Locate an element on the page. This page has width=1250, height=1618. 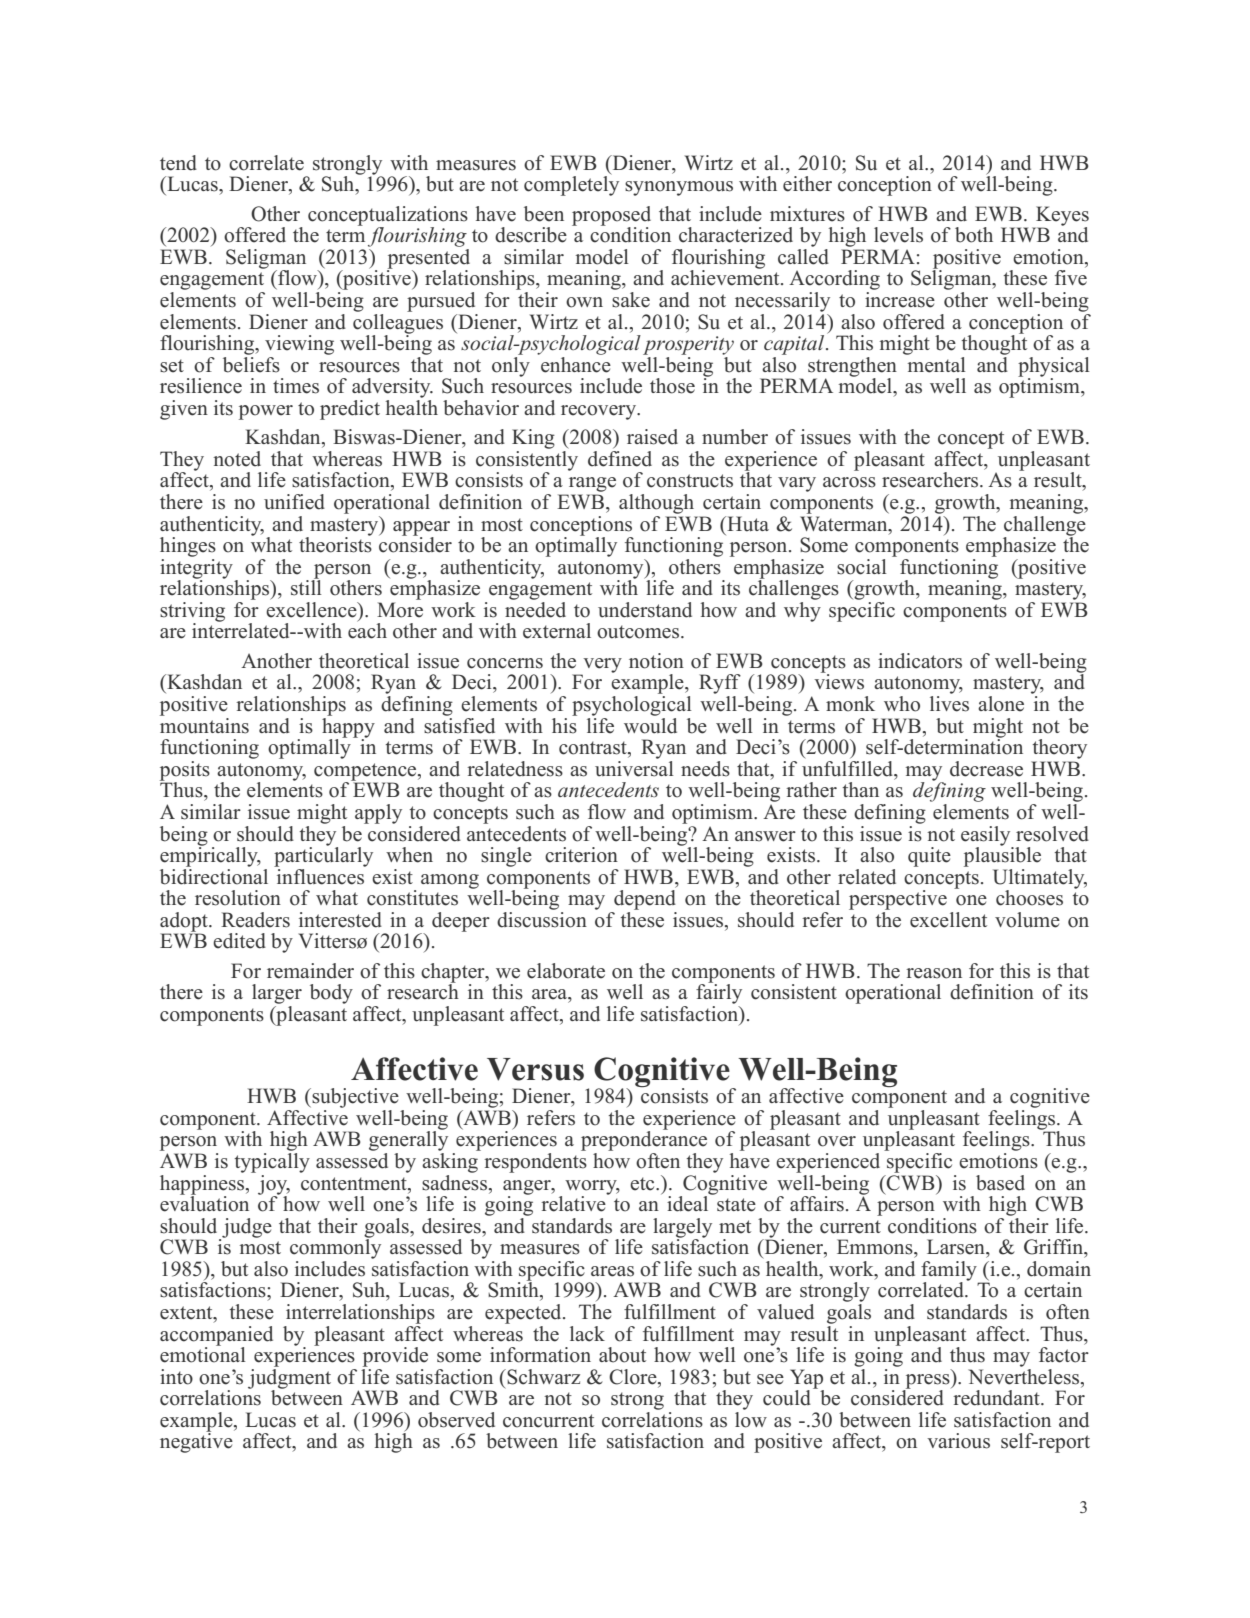
tend is located at coordinates (178, 163).
